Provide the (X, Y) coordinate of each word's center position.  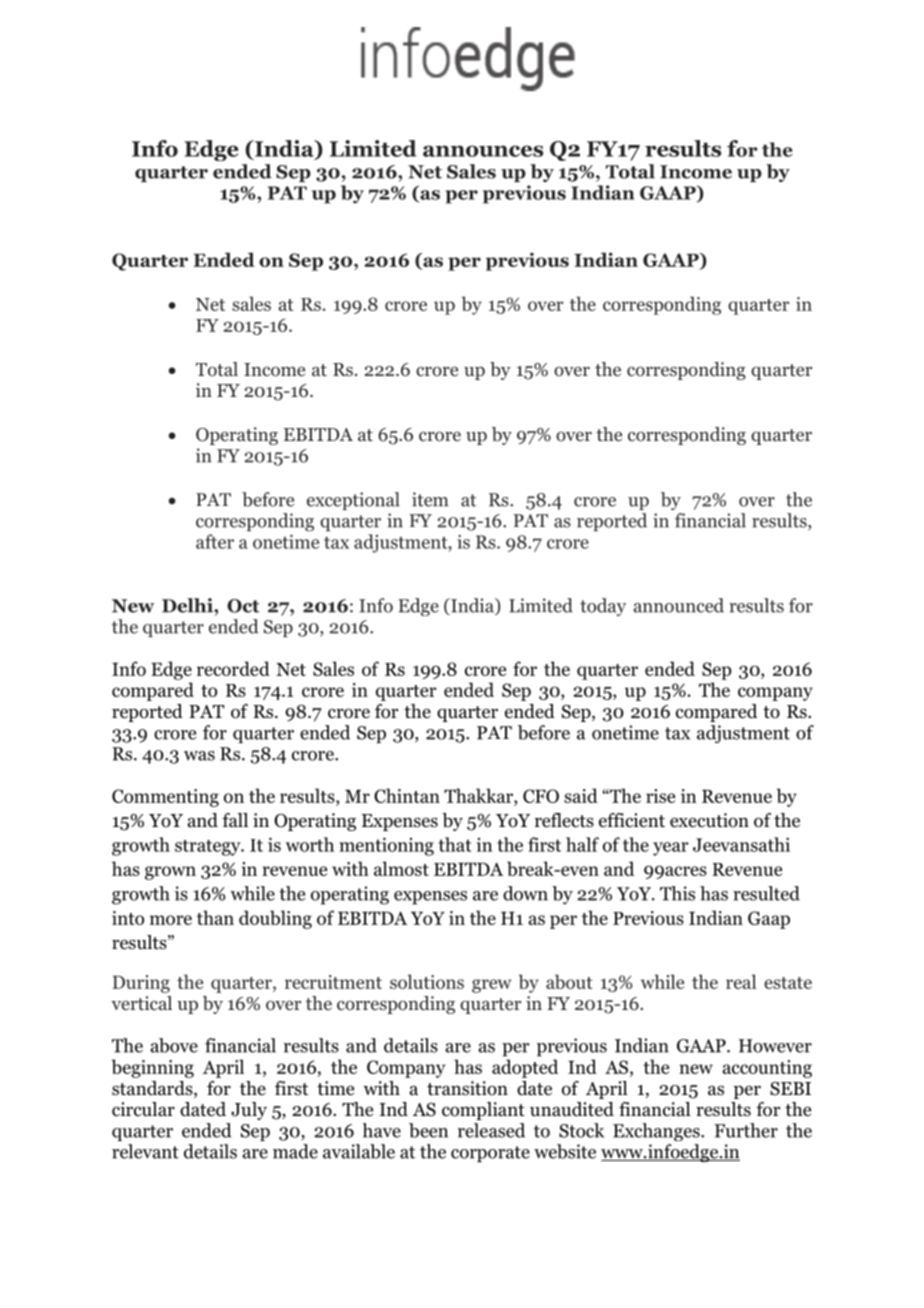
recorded (233, 668)
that (455, 844)
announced (679, 605)
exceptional (353, 501)
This (677, 893)
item (430, 499)
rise (660, 796)
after (215, 541)
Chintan (407, 795)
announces (483, 151)
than (215, 917)
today (603, 607)
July (249, 1111)
